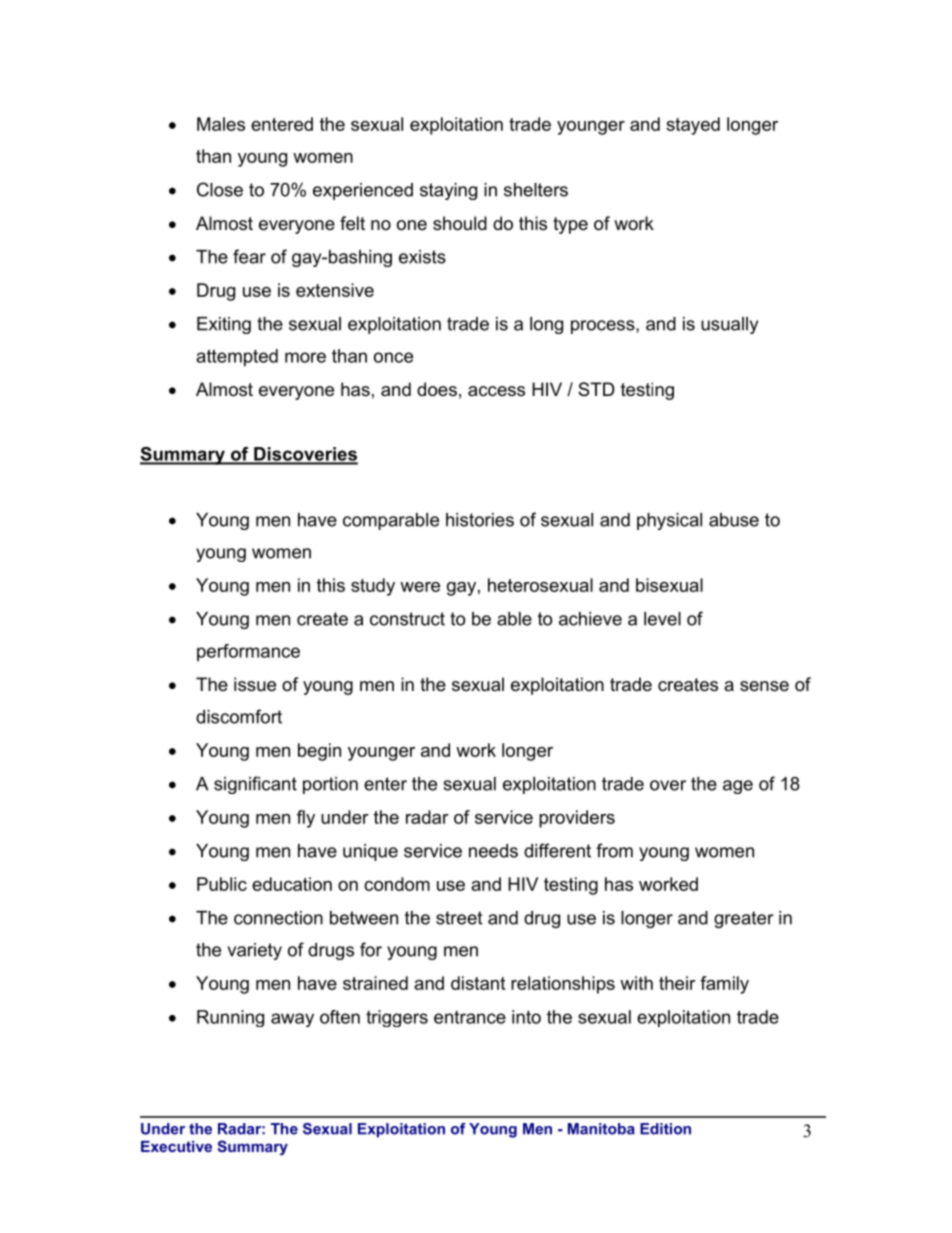 Image resolution: width=952 pixels, height=1233 pixels. I want to click on Edition, so click(665, 1129).
